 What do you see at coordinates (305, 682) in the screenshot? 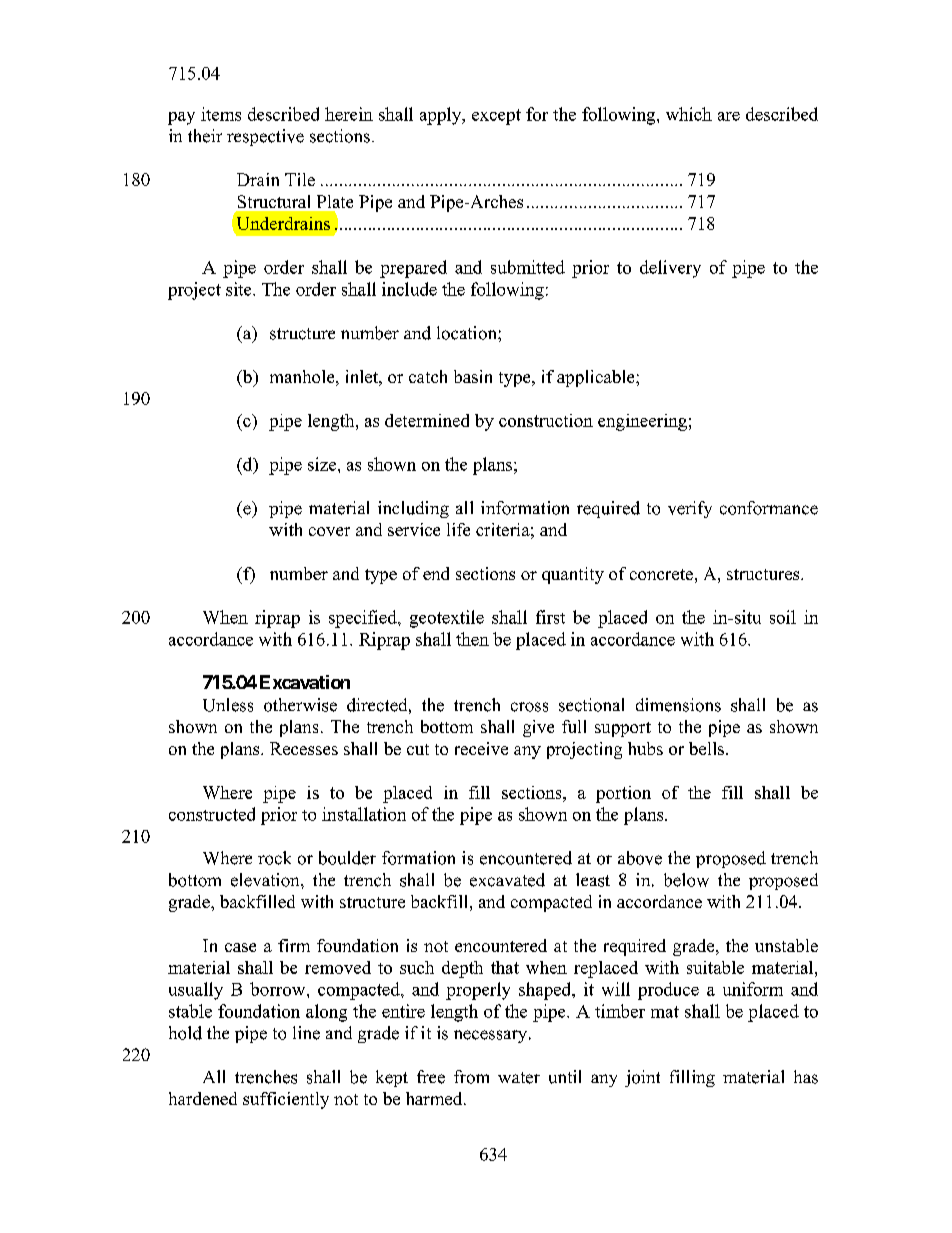
I see `Excavation` at bounding box center [305, 682].
